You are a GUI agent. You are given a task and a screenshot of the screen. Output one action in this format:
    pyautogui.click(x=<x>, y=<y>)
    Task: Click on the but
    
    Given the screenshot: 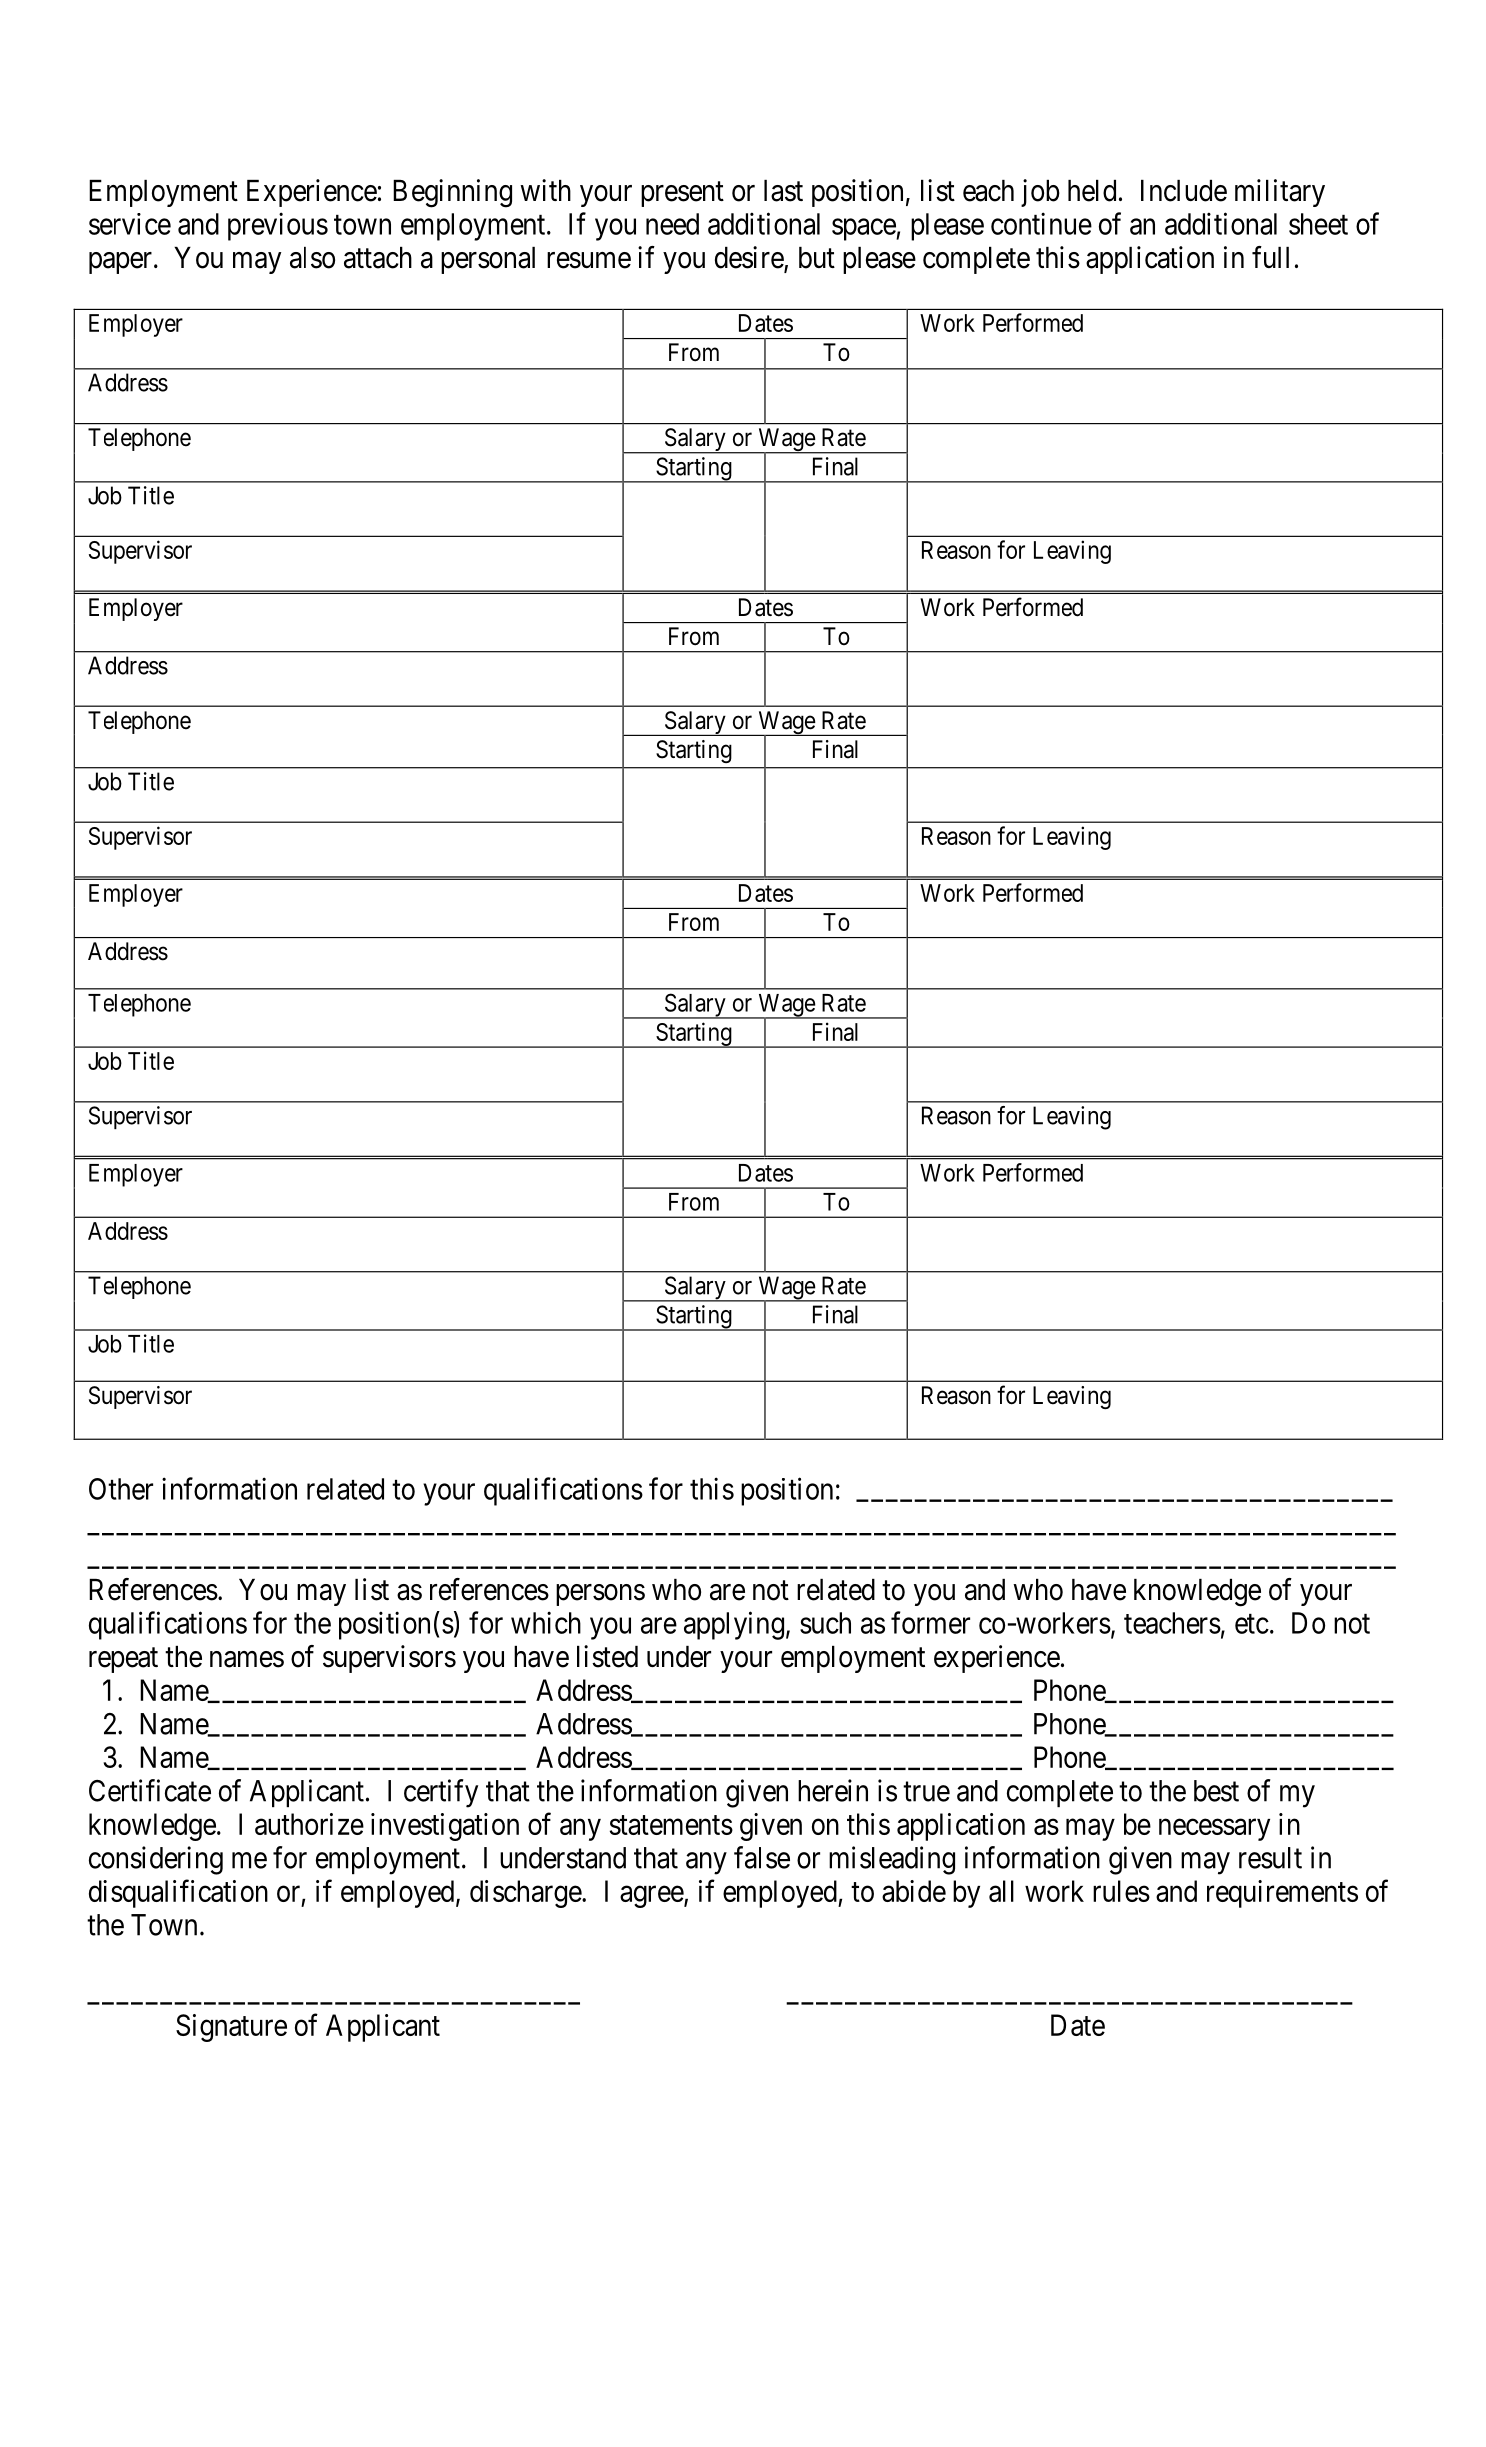 What is the action you would take?
    pyautogui.click(x=817, y=258)
